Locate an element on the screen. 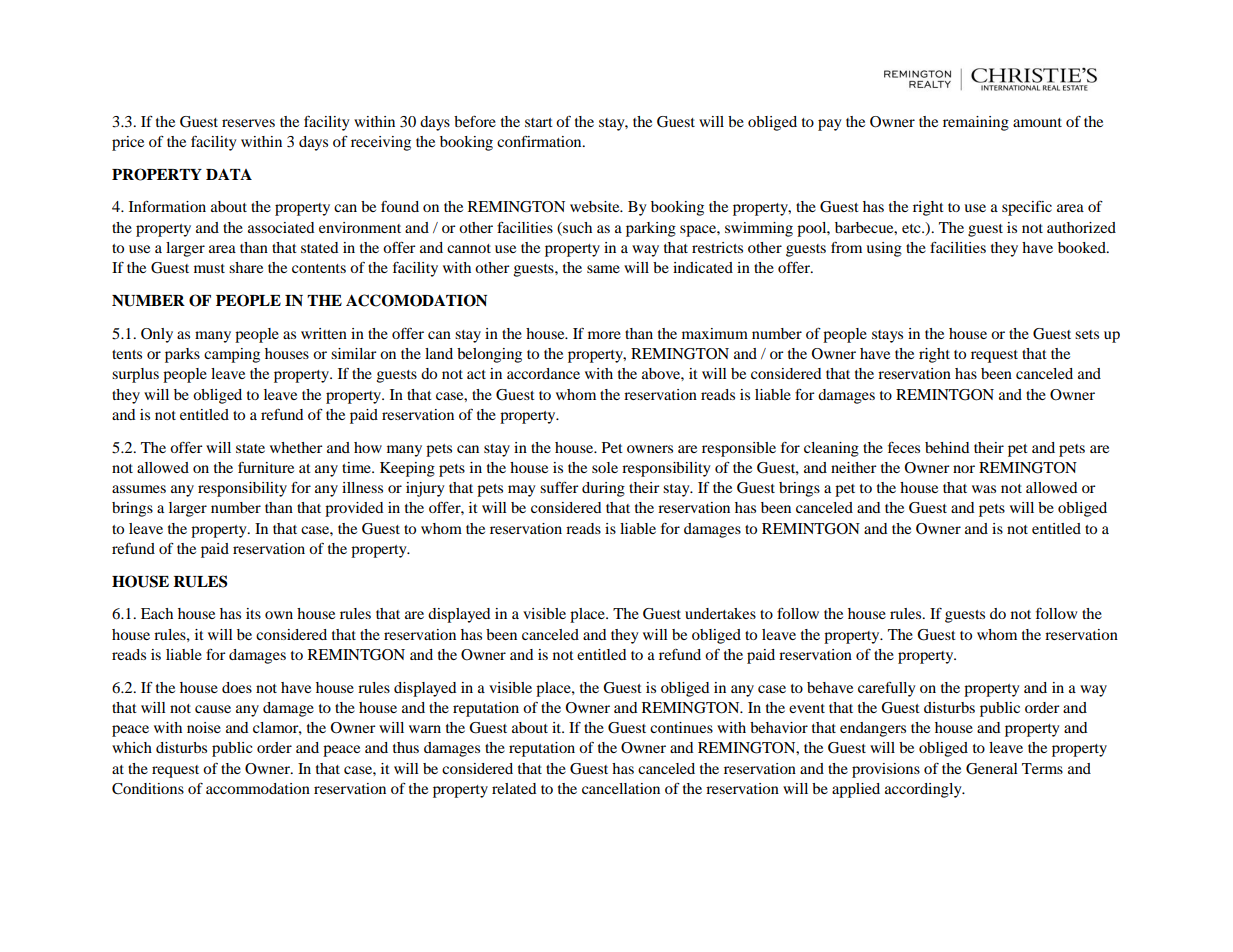 This screenshot has width=1233, height=952. sole is located at coordinates (605, 467).
